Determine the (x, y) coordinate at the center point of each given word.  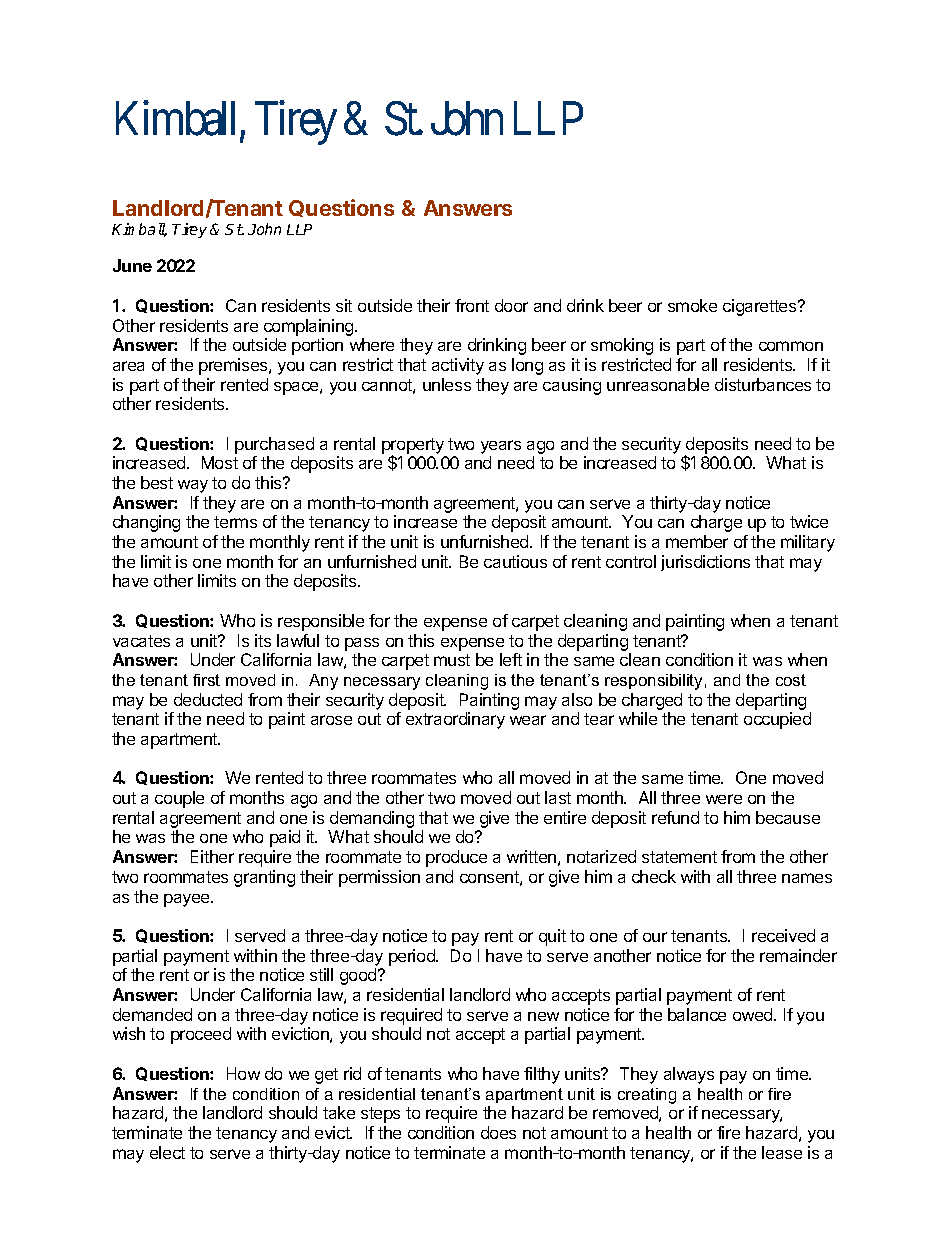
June (132, 265)
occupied (777, 720)
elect (167, 1152)
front (472, 305)
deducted (208, 699)
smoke (692, 305)
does (498, 1132)
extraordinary (455, 720)
